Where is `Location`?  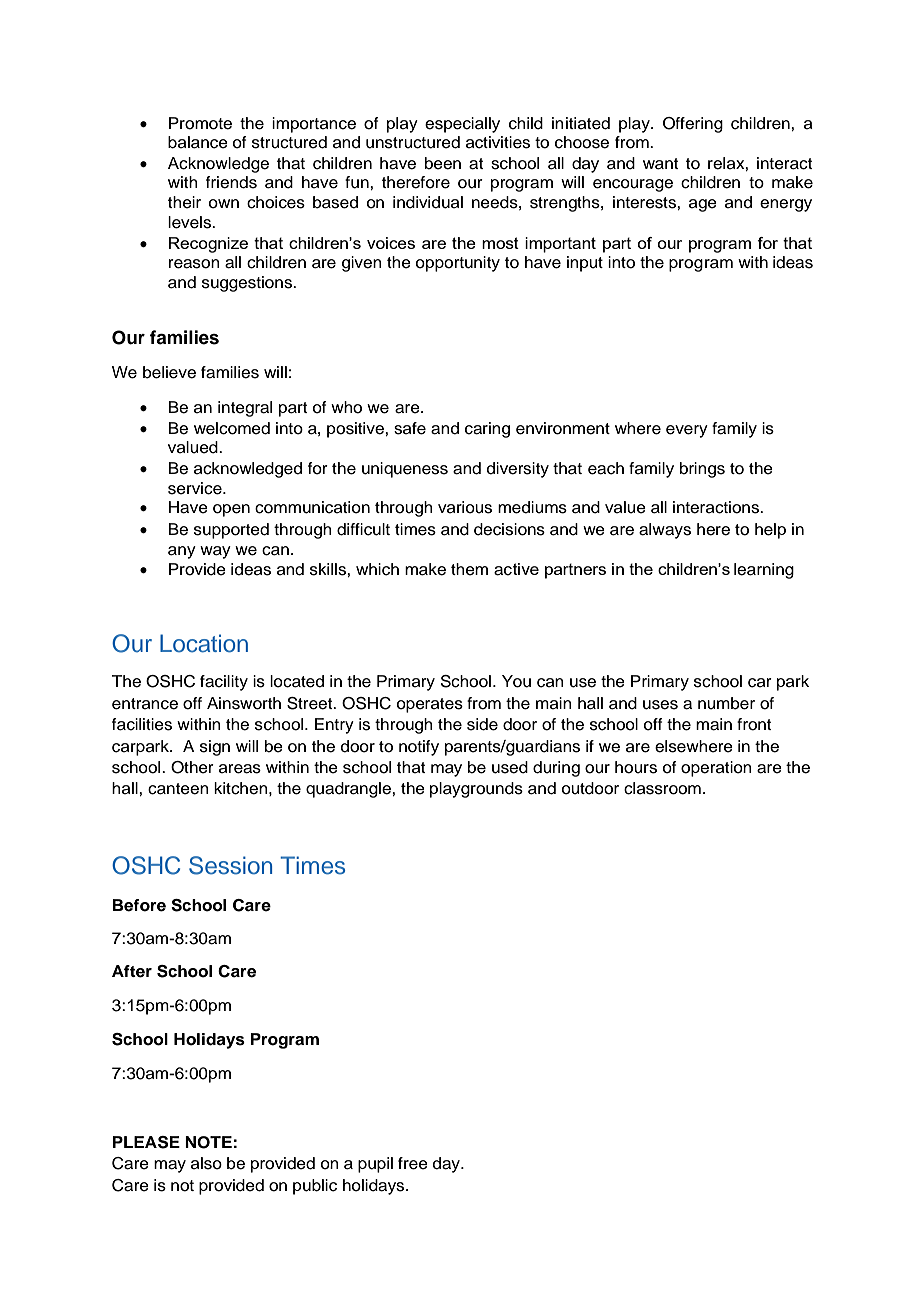 Location is located at coordinates (204, 643).
